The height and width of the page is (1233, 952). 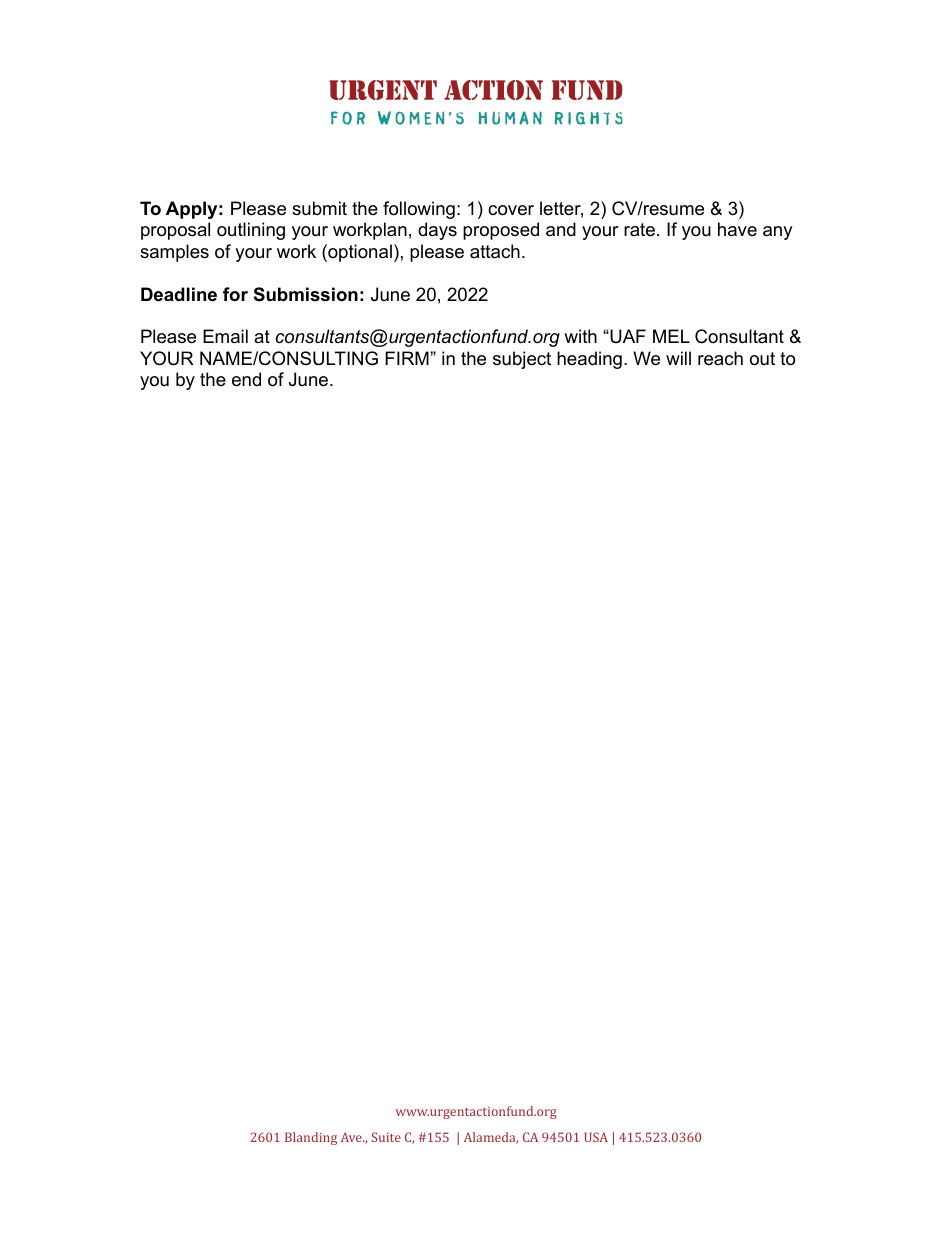 I want to click on subject, so click(x=522, y=360).
